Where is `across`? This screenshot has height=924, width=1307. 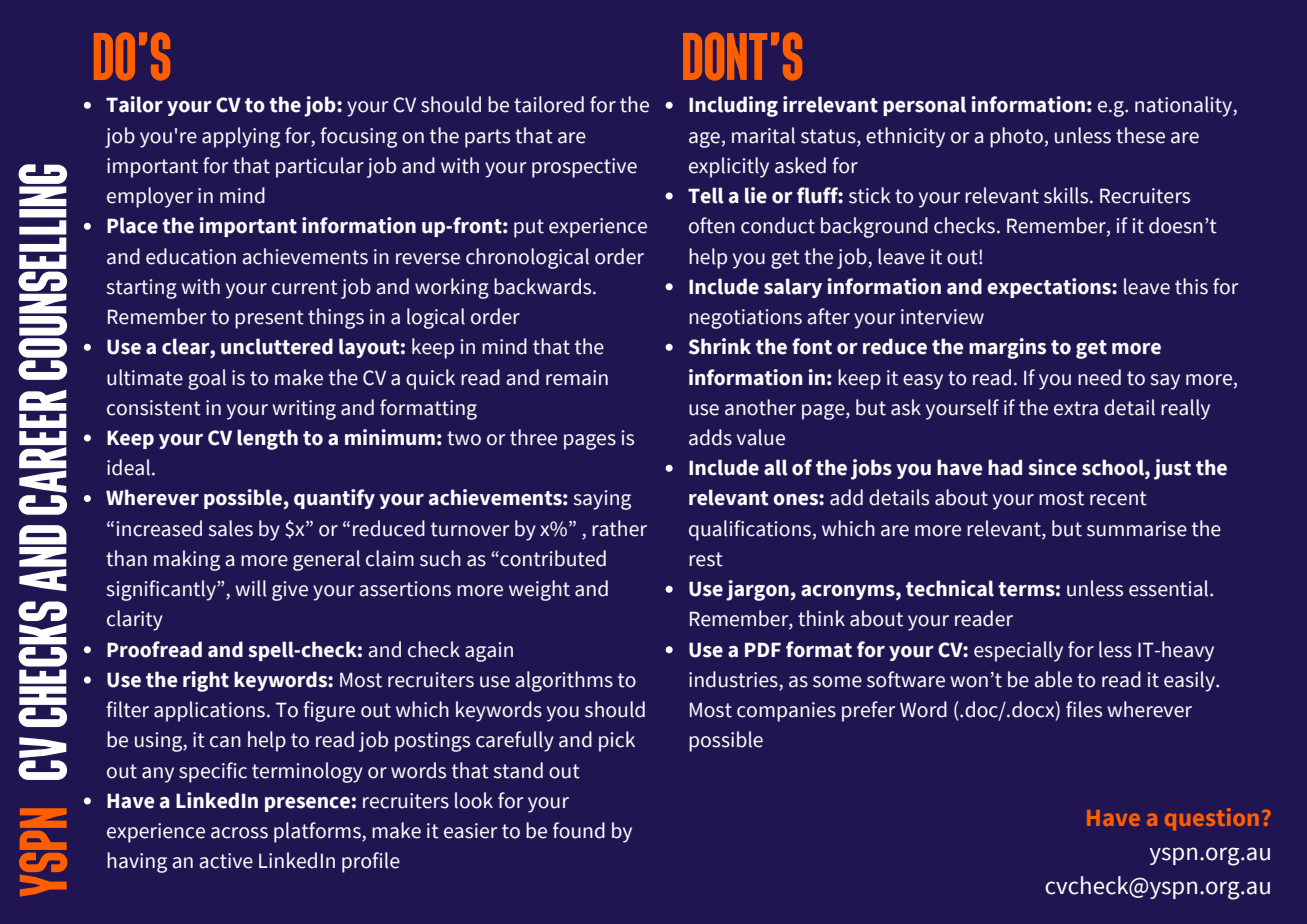 across is located at coordinates (239, 833).
